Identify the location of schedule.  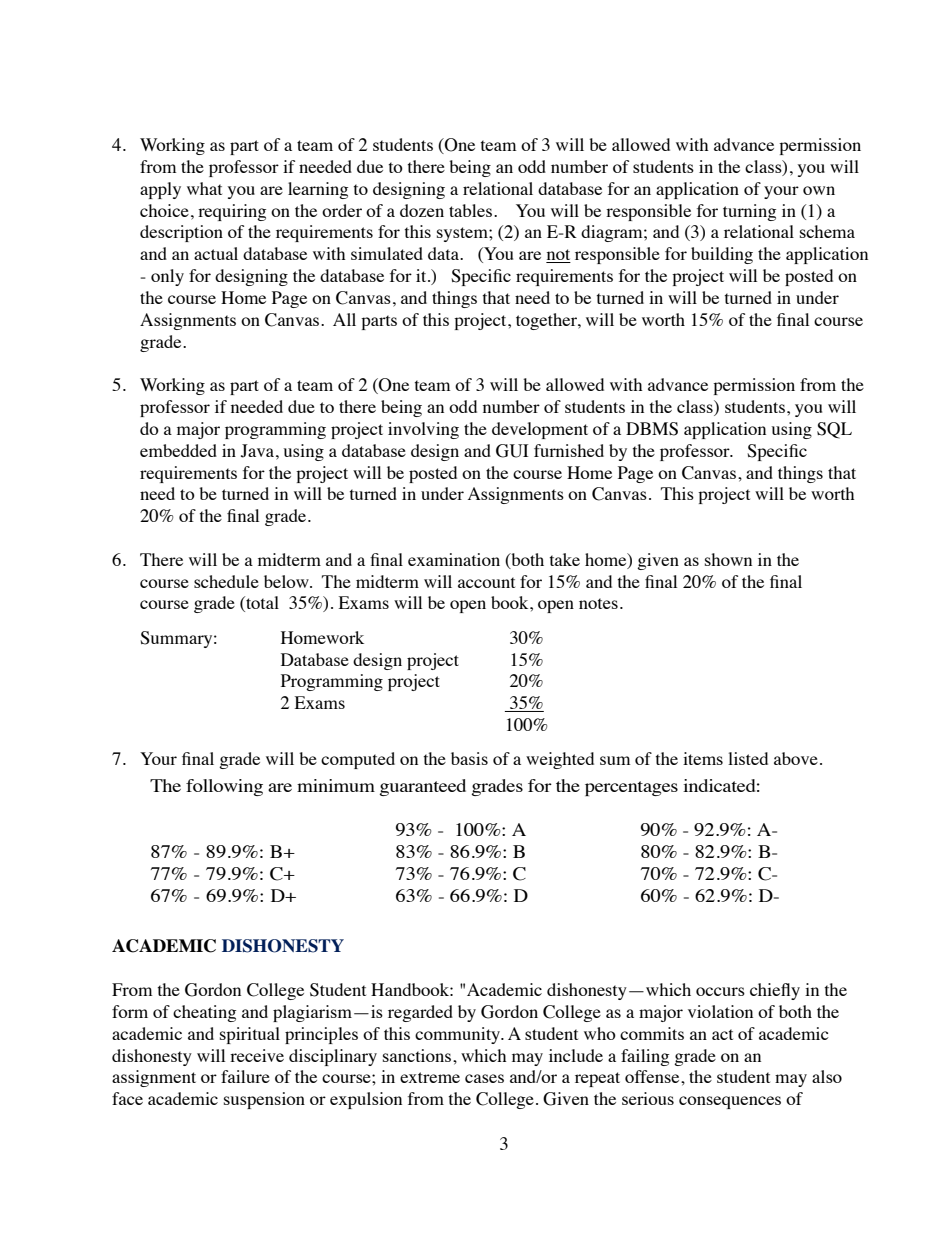
(226, 581).
